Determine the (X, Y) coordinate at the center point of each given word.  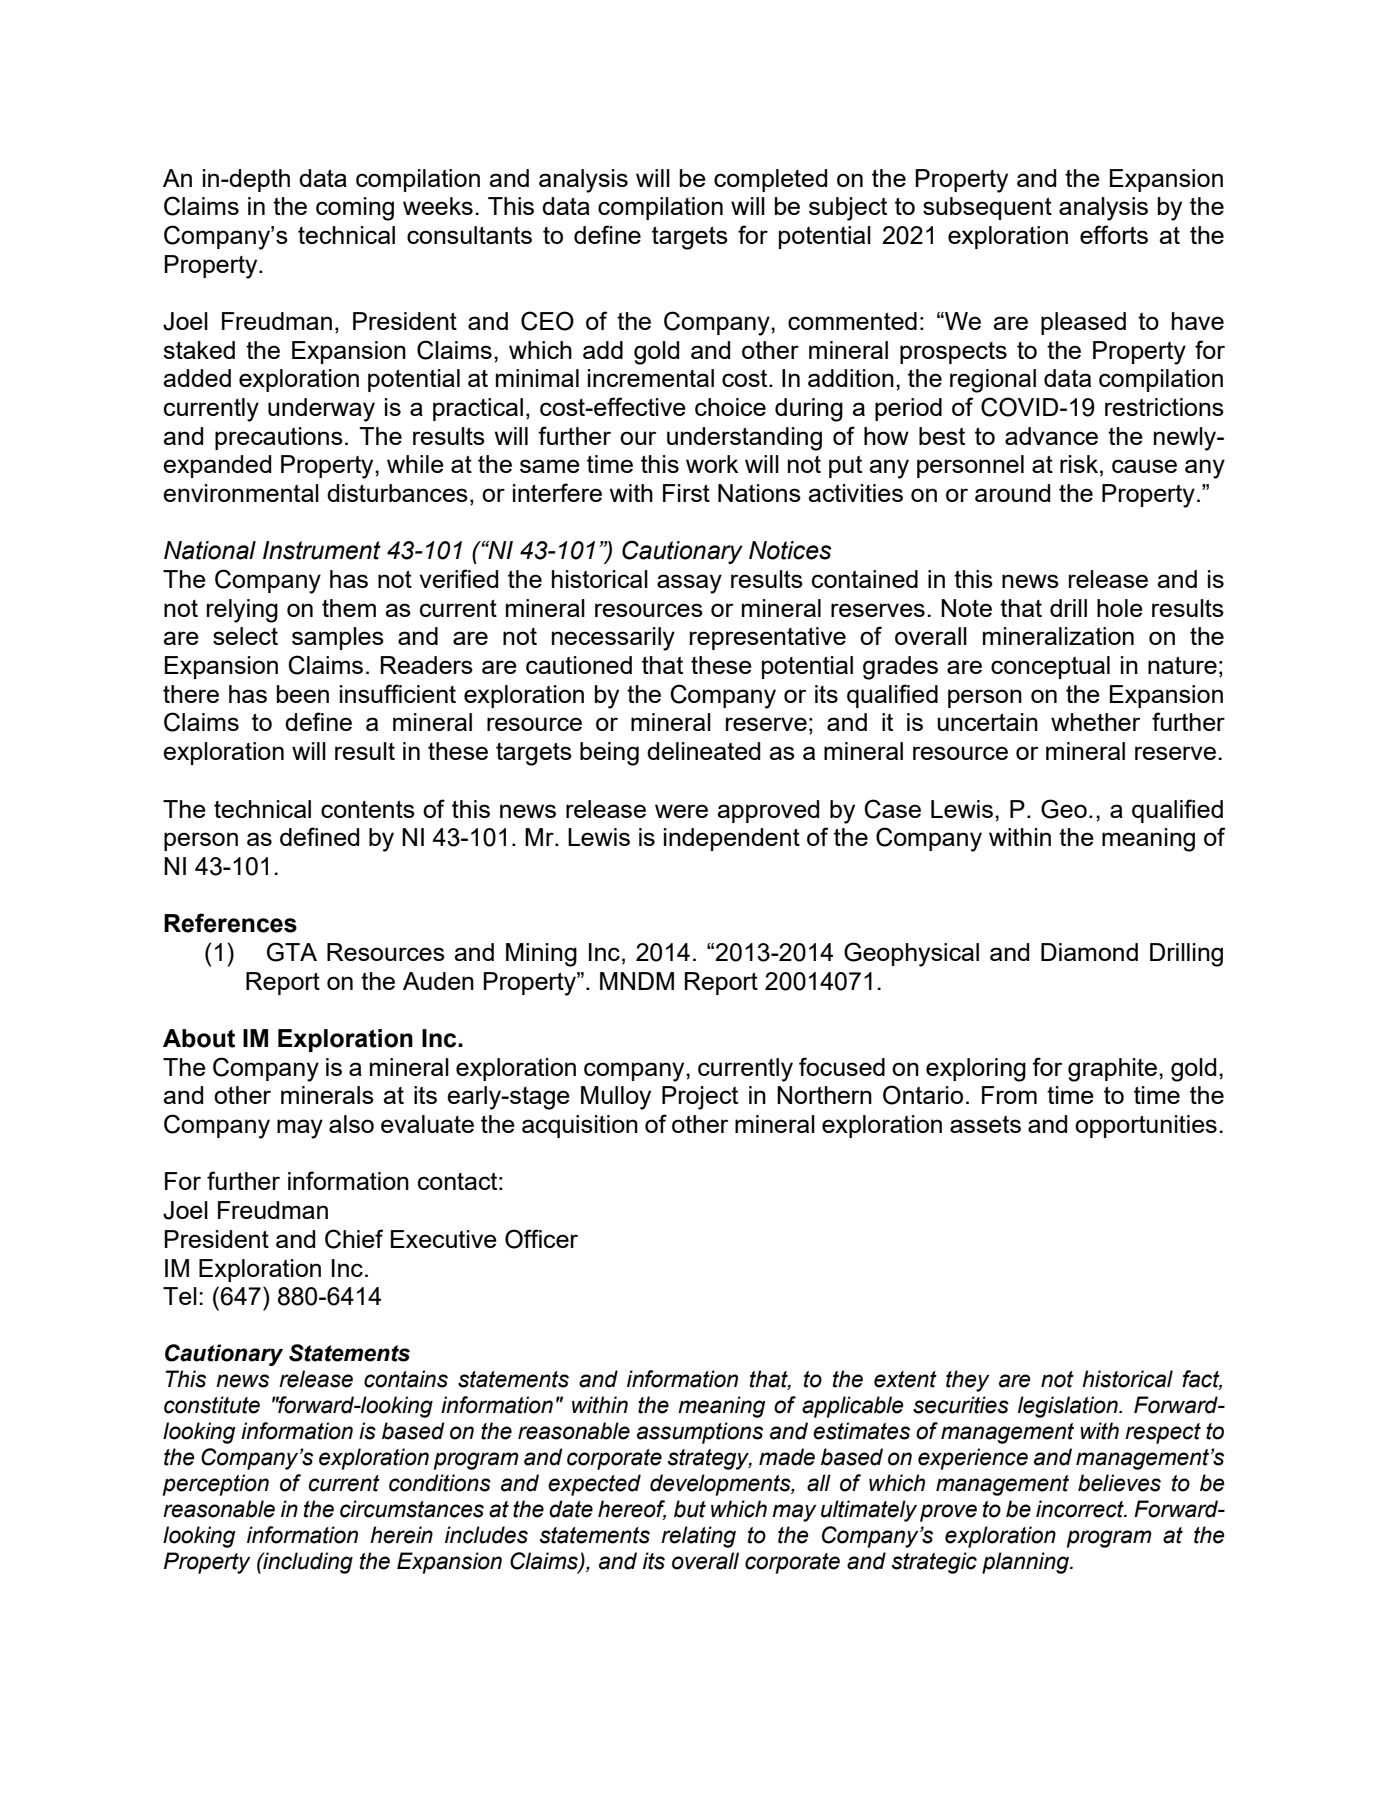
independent (732, 839)
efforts (1114, 234)
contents (368, 809)
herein (401, 1535)
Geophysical (911, 954)
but (690, 1509)
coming (355, 209)
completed (770, 180)
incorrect (1081, 1509)
